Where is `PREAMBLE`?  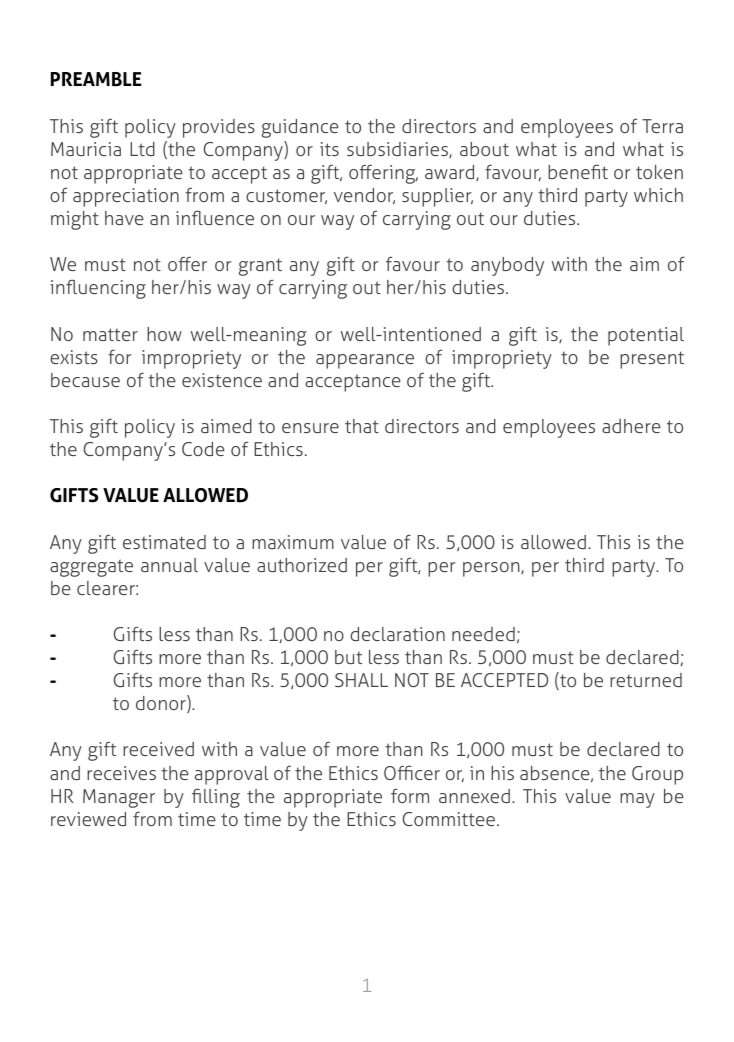
PREAMBLE is located at coordinates (96, 79).
